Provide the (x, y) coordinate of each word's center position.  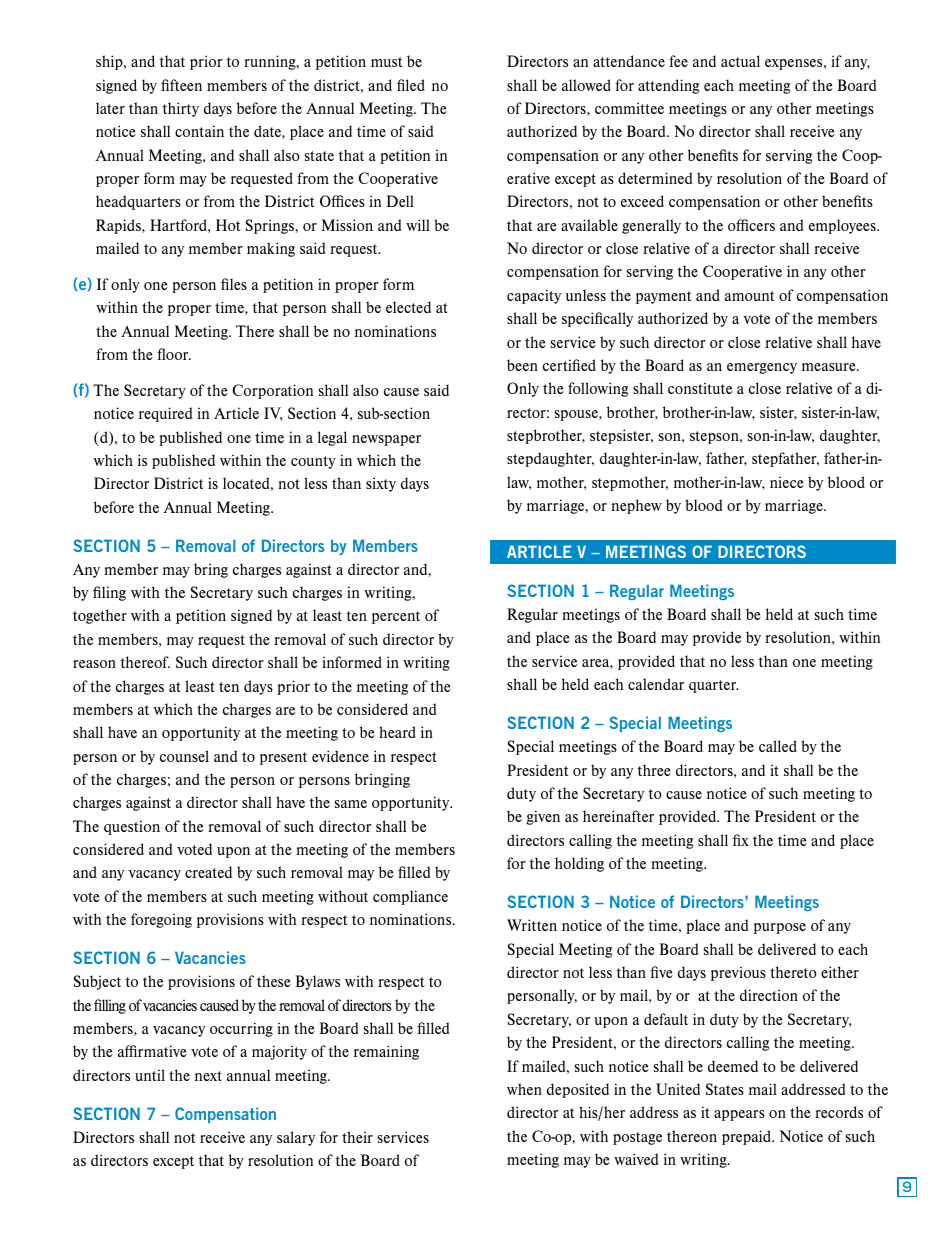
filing (109, 593)
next (208, 1076)
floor (174, 354)
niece (787, 482)
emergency (762, 368)
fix (741, 840)
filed (411, 85)
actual (740, 61)
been (522, 365)
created (208, 872)
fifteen (181, 85)
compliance (410, 897)
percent (396, 617)
